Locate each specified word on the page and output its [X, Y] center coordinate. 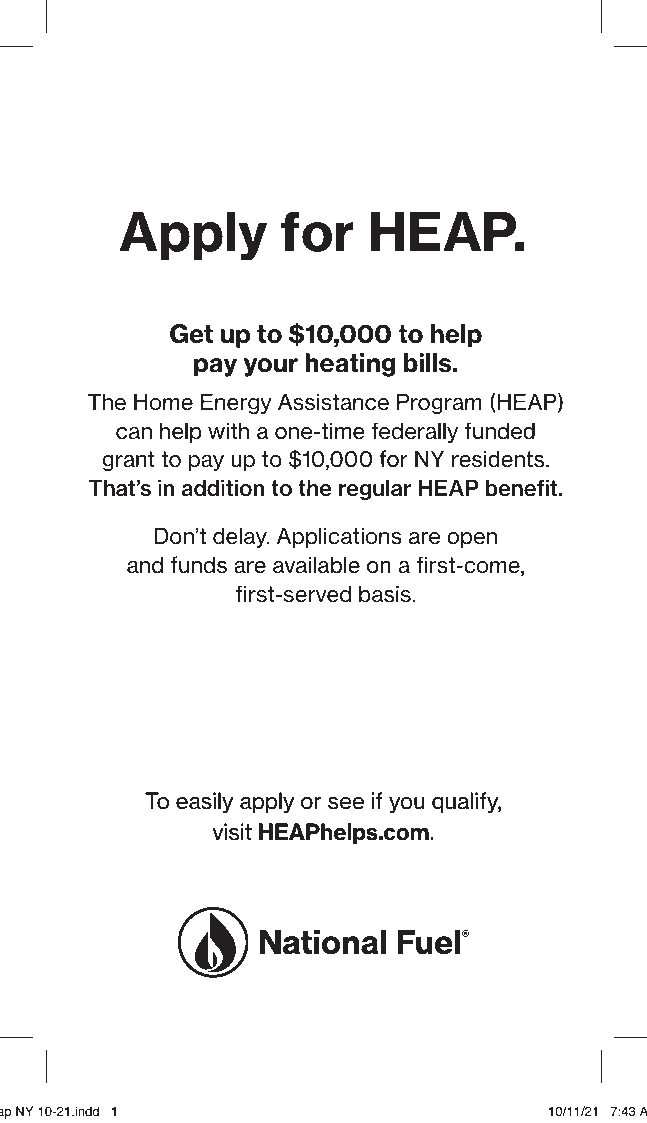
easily [204, 802]
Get [191, 334]
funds [199, 565]
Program [439, 403]
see [346, 803]
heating [350, 365]
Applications [339, 537]
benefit [522, 488]
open [472, 540]
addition [223, 488]
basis [386, 594]
